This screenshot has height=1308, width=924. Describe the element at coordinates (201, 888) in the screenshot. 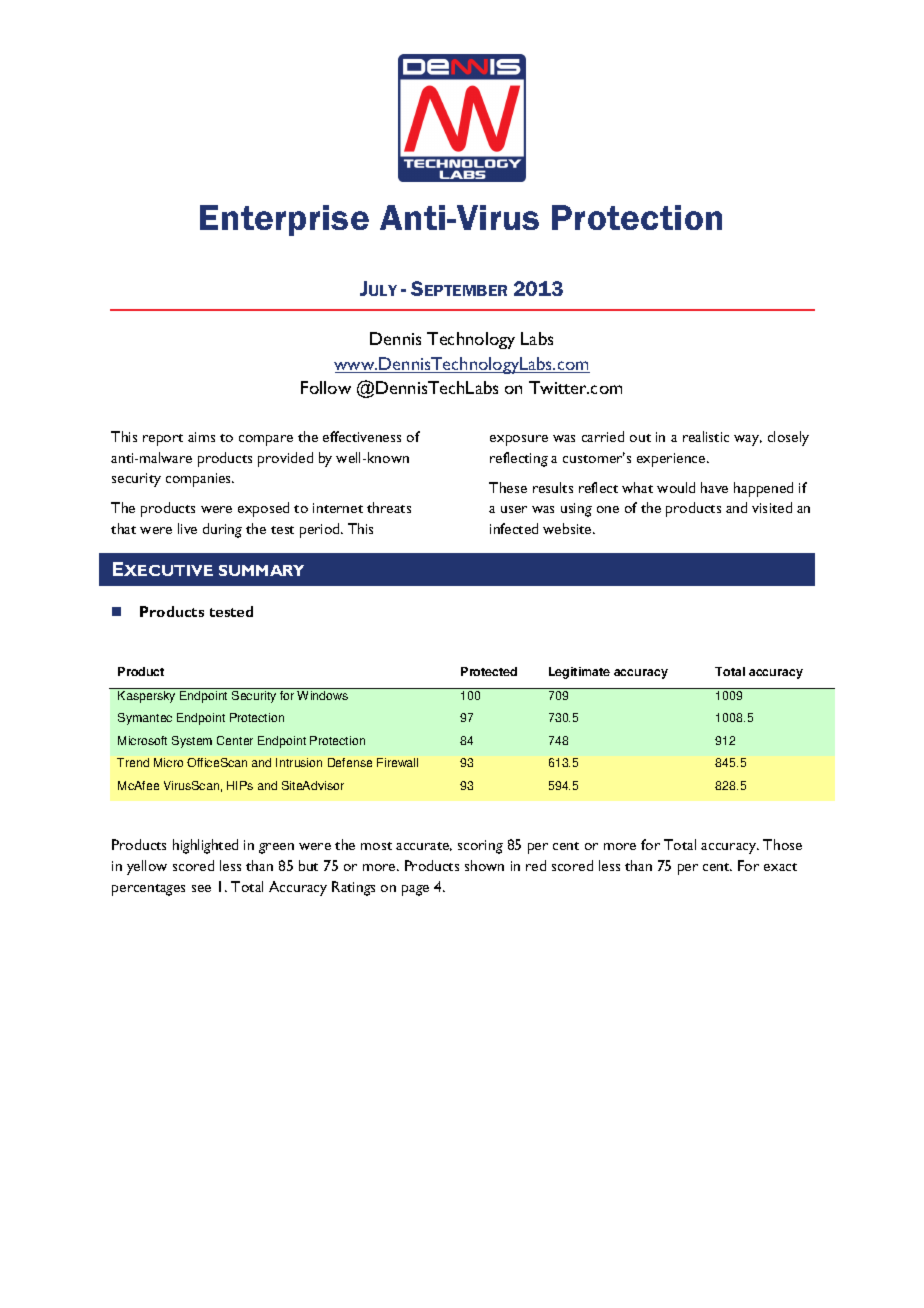

I see `see` at that location.
